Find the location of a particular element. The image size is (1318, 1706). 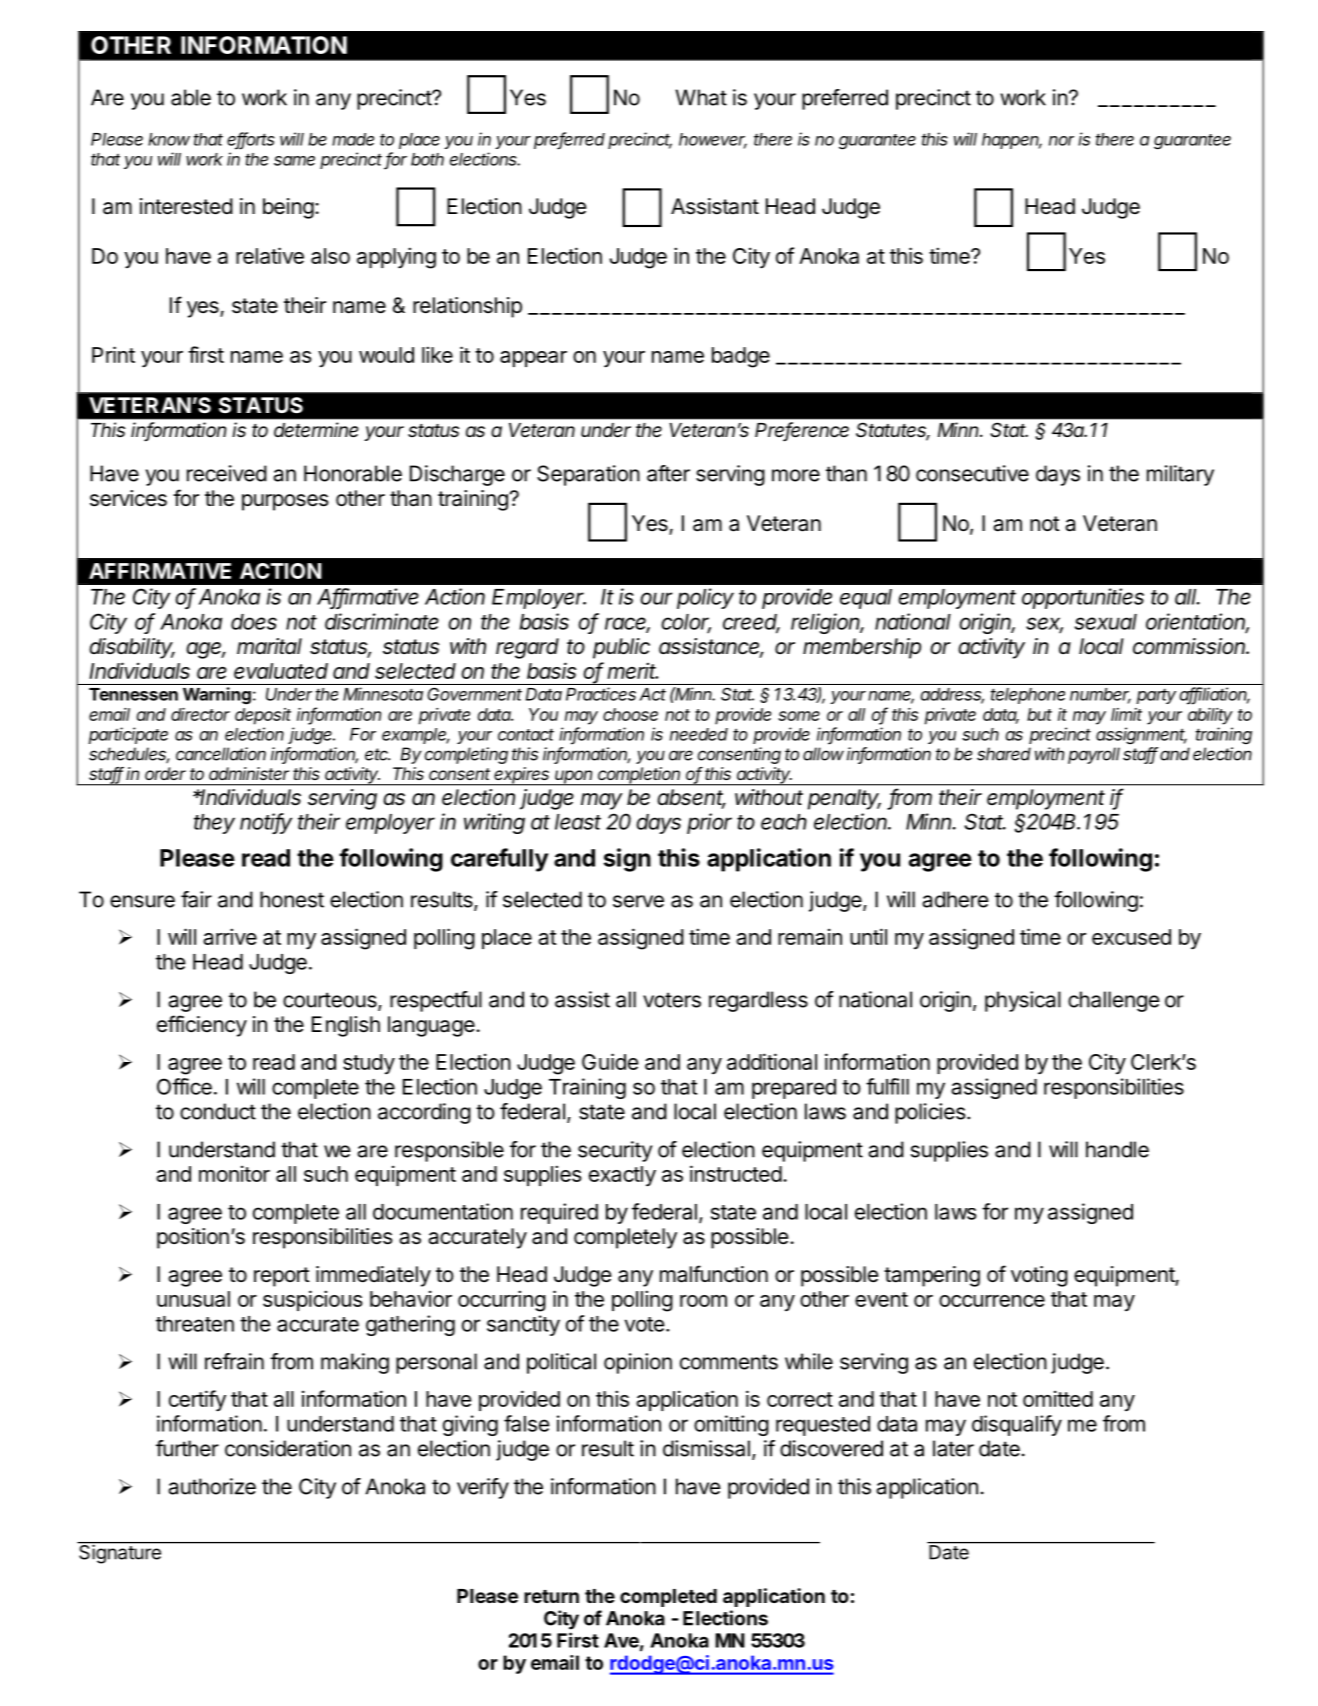

adhere is located at coordinates (955, 899).
